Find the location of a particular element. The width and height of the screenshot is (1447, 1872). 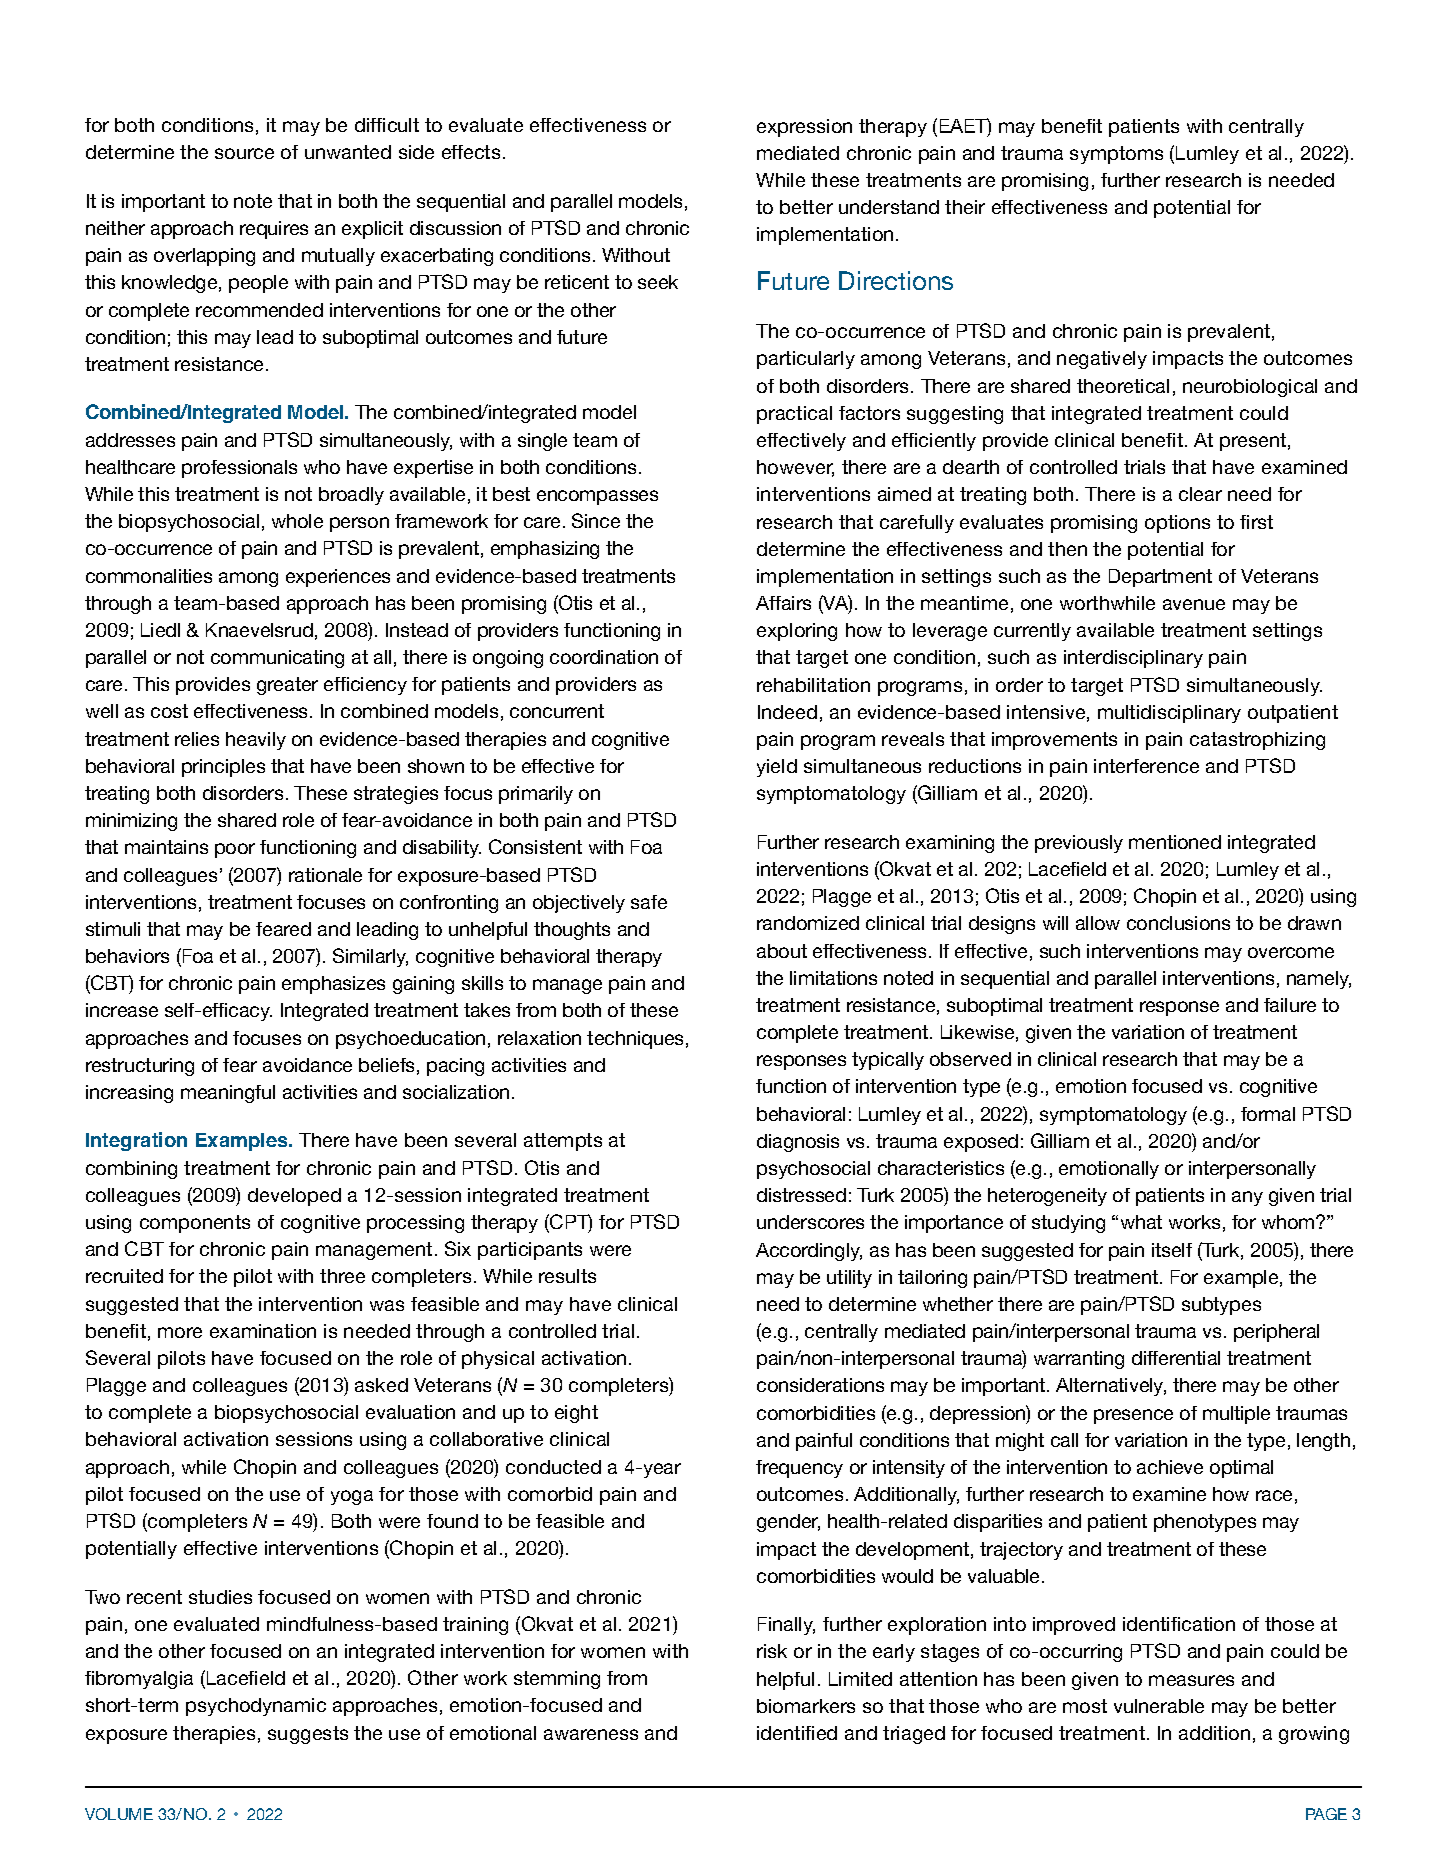

source is located at coordinates (244, 153).
